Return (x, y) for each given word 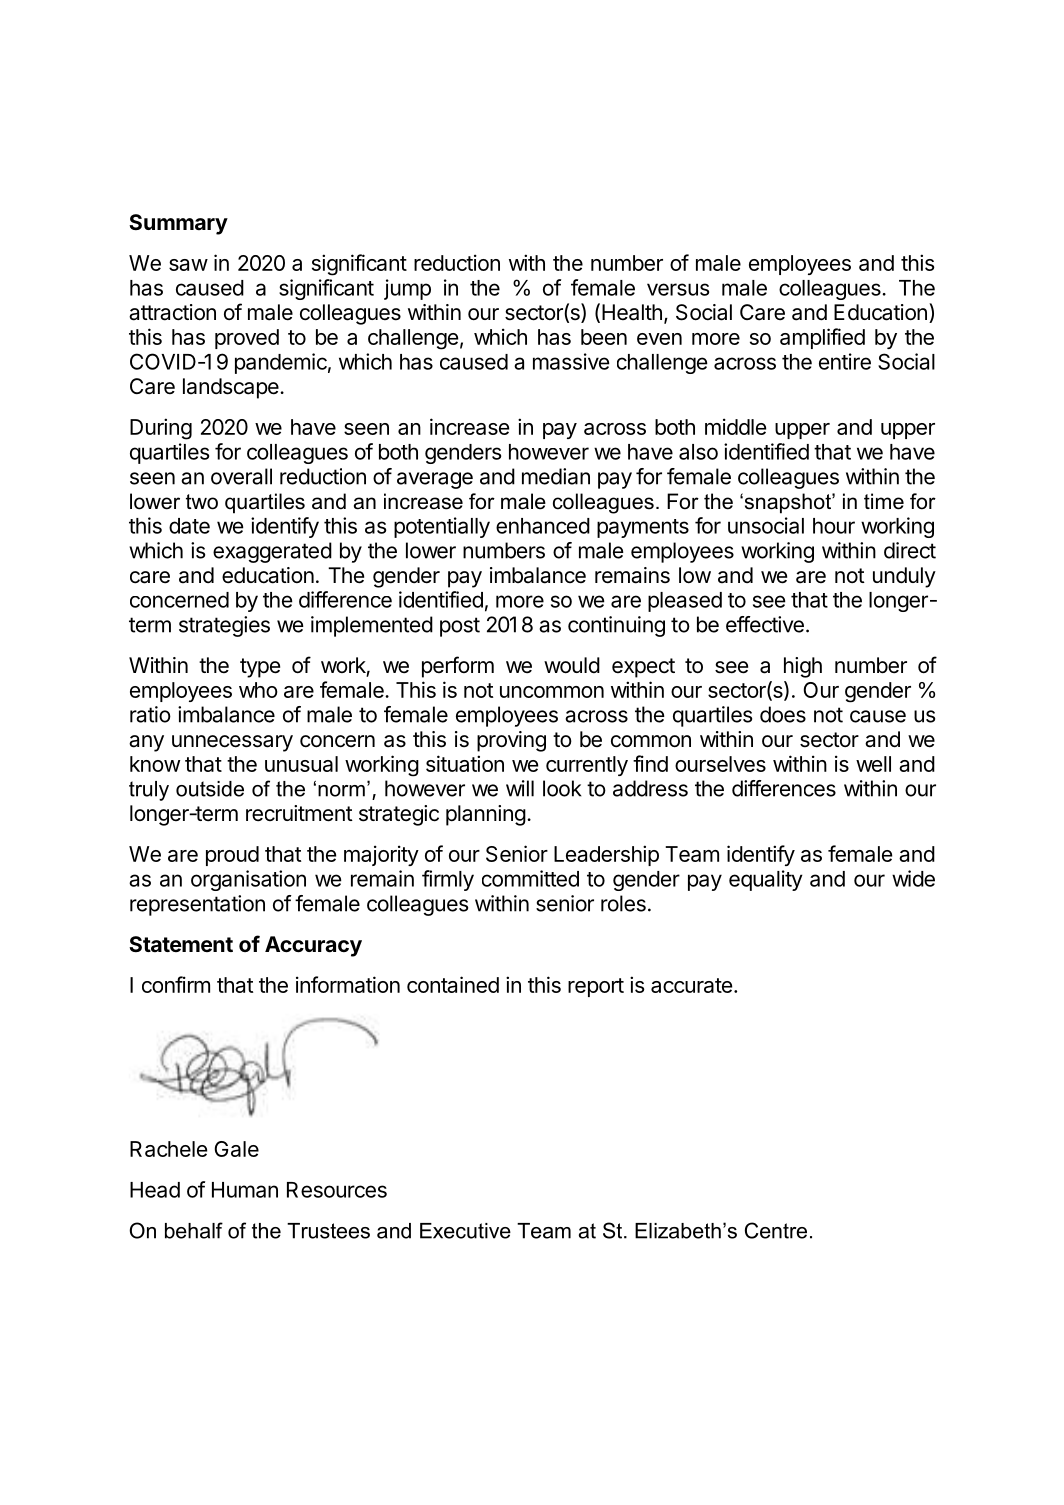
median (556, 476)
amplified (822, 338)
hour (834, 526)
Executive (465, 1231)
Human (245, 1190)
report (596, 987)
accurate (691, 985)
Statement (181, 944)
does (783, 714)
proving (511, 741)
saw (188, 265)
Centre (776, 1230)
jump (407, 289)
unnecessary (232, 743)
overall (241, 476)
